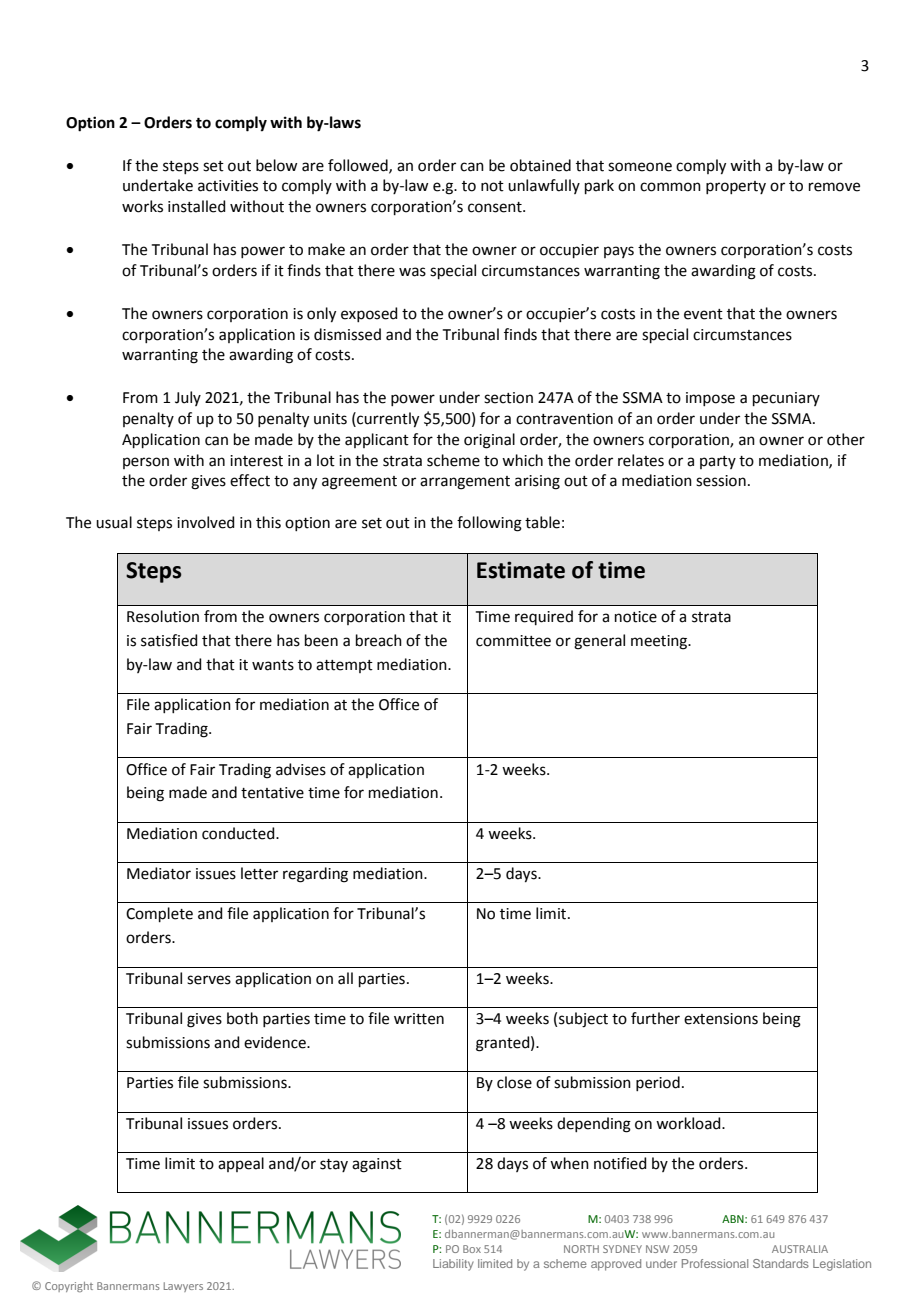 The image size is (924, 1308). Describe the element at coordinates (660, 642) in the page. I see `meeting` at that location.
